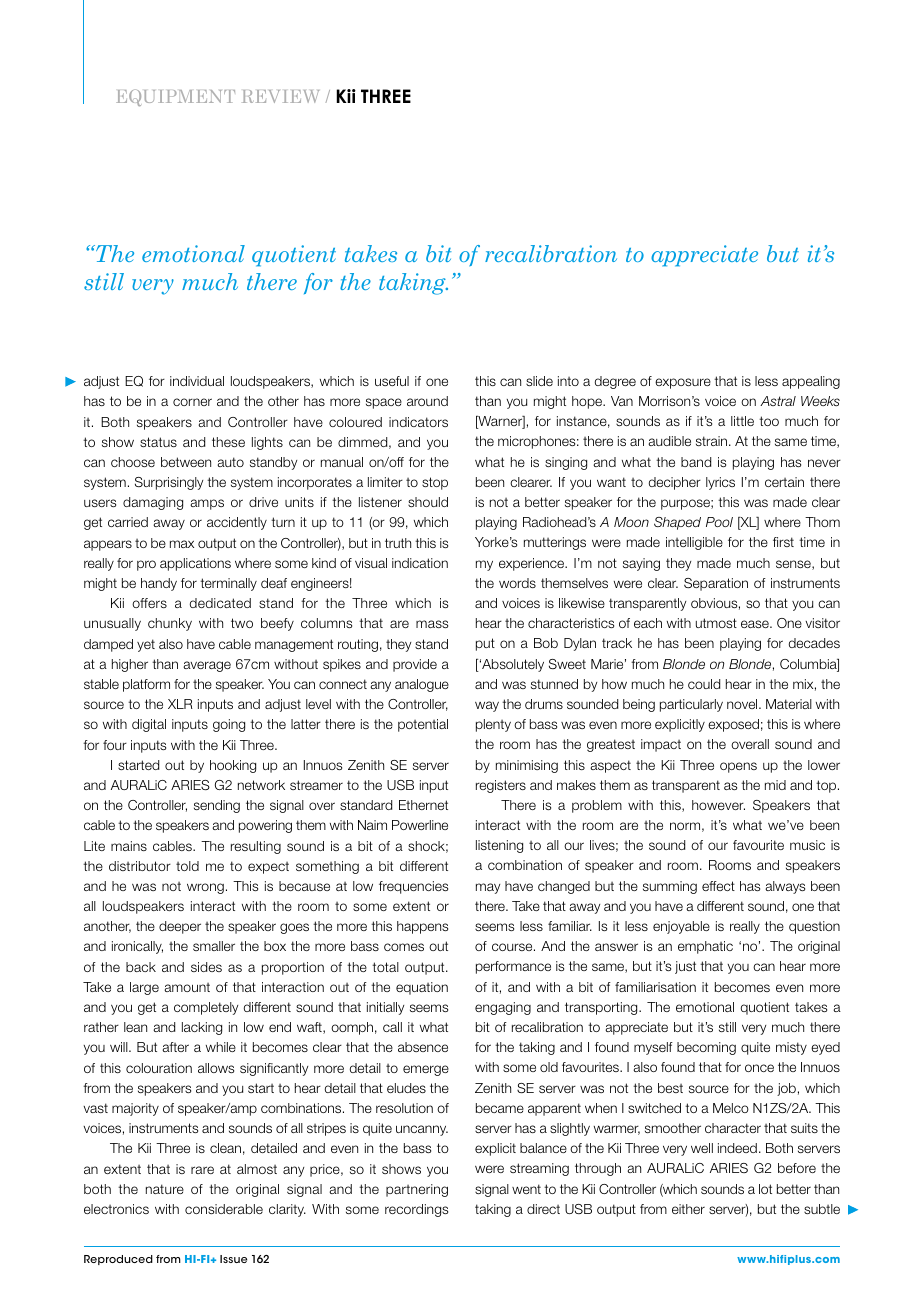 The image size is (924, 1308). I want to click on stop, so click(435, 483).
